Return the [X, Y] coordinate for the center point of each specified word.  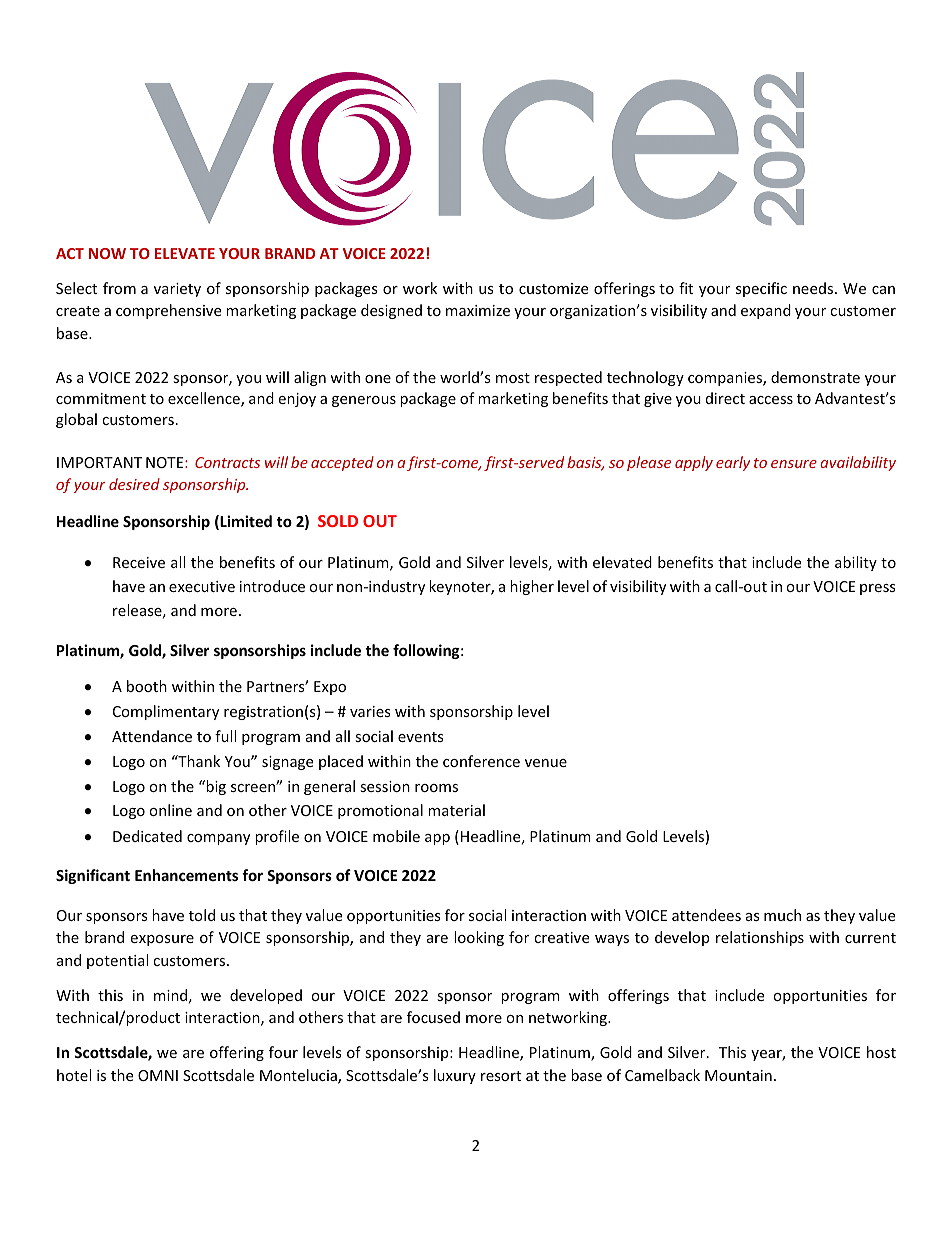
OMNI [158, 1075]
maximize [478, 310]
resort [501, 1076]
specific [761, 289]
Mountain [738, 1075]
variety [177, 290]
